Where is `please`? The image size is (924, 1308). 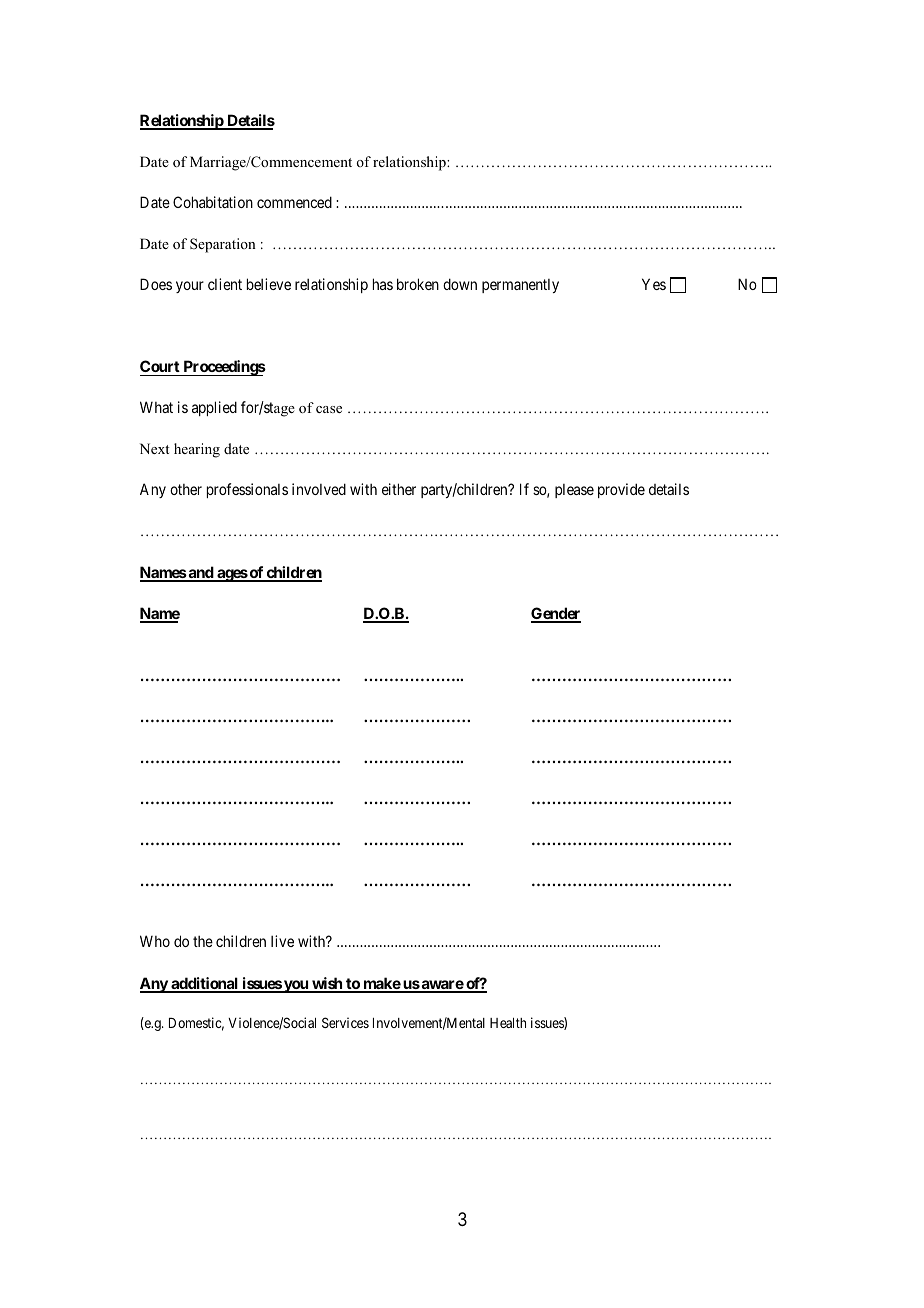
please is located at coordinates (574, 491).
